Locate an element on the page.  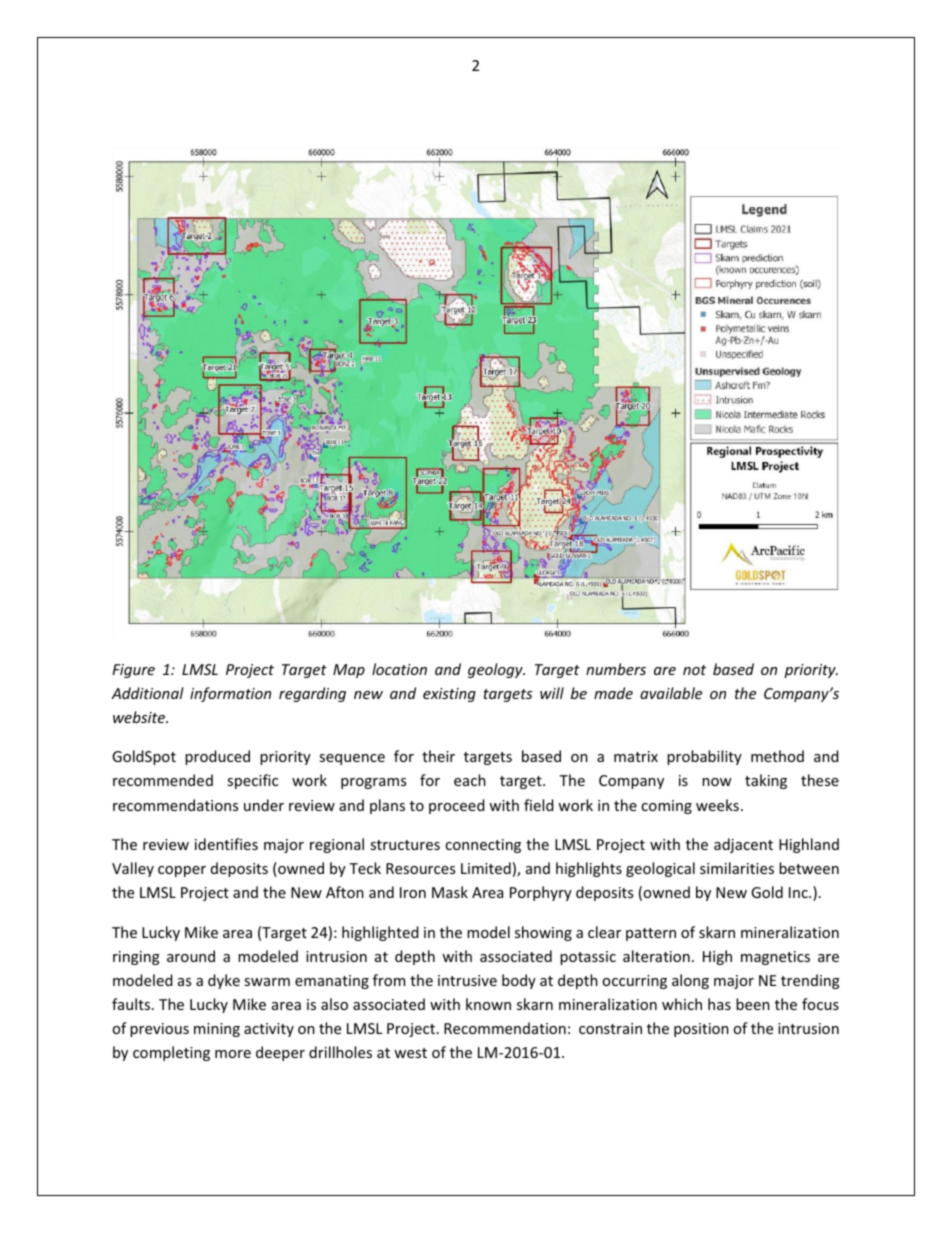
mining is located at coordinates (217, 1030).
